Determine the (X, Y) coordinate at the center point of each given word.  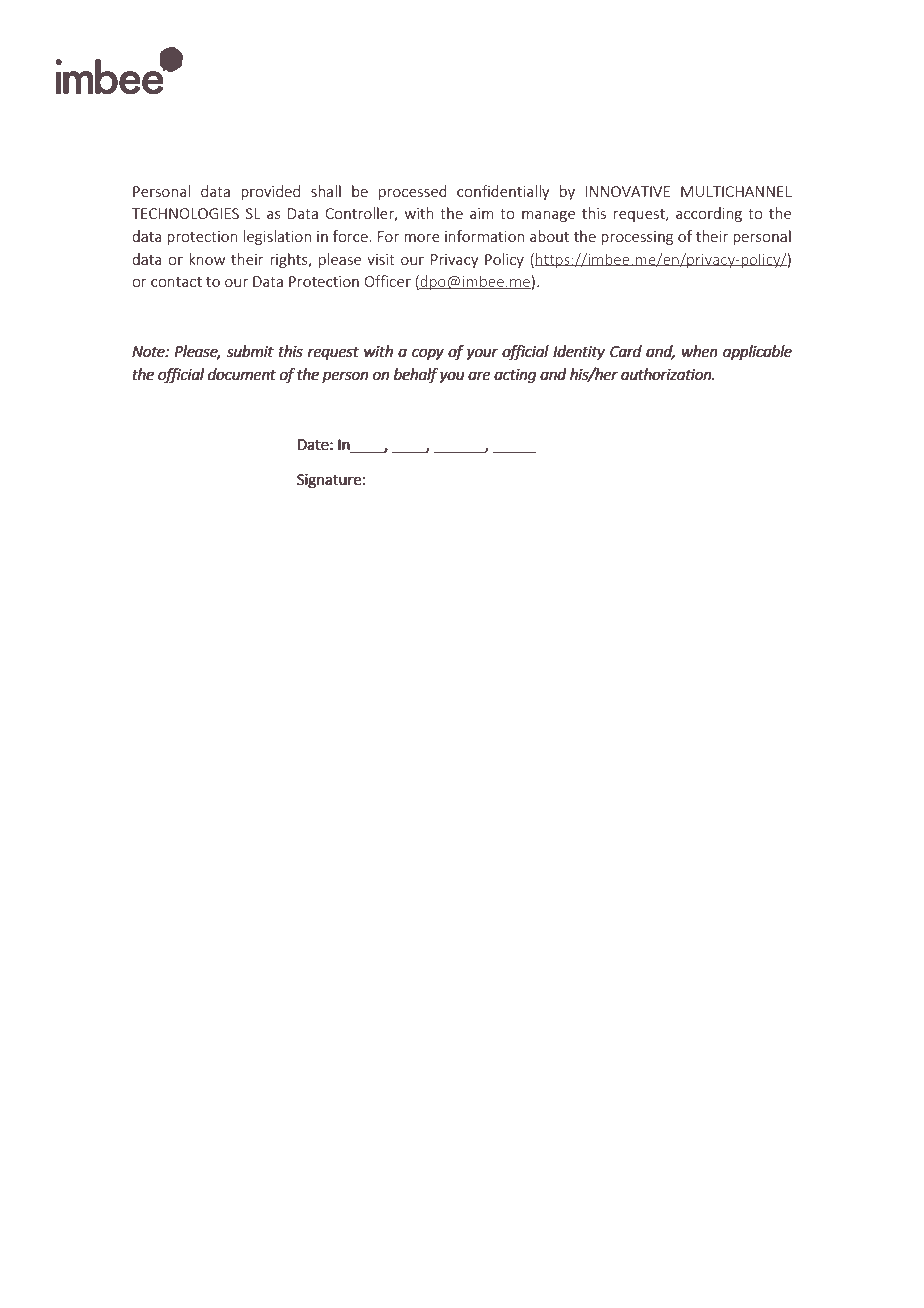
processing (637, 238)
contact (176, 282)
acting (515, 376)
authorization (667, 374)
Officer (388, 281)
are (479, 376)
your (482, 354)
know (207, 259)
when (700, 351)
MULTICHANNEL (736, 191)
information (484, 236)
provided (270, 192)
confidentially (503, 192)
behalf (416, 375)
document (242, 374)
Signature (329, 481)
